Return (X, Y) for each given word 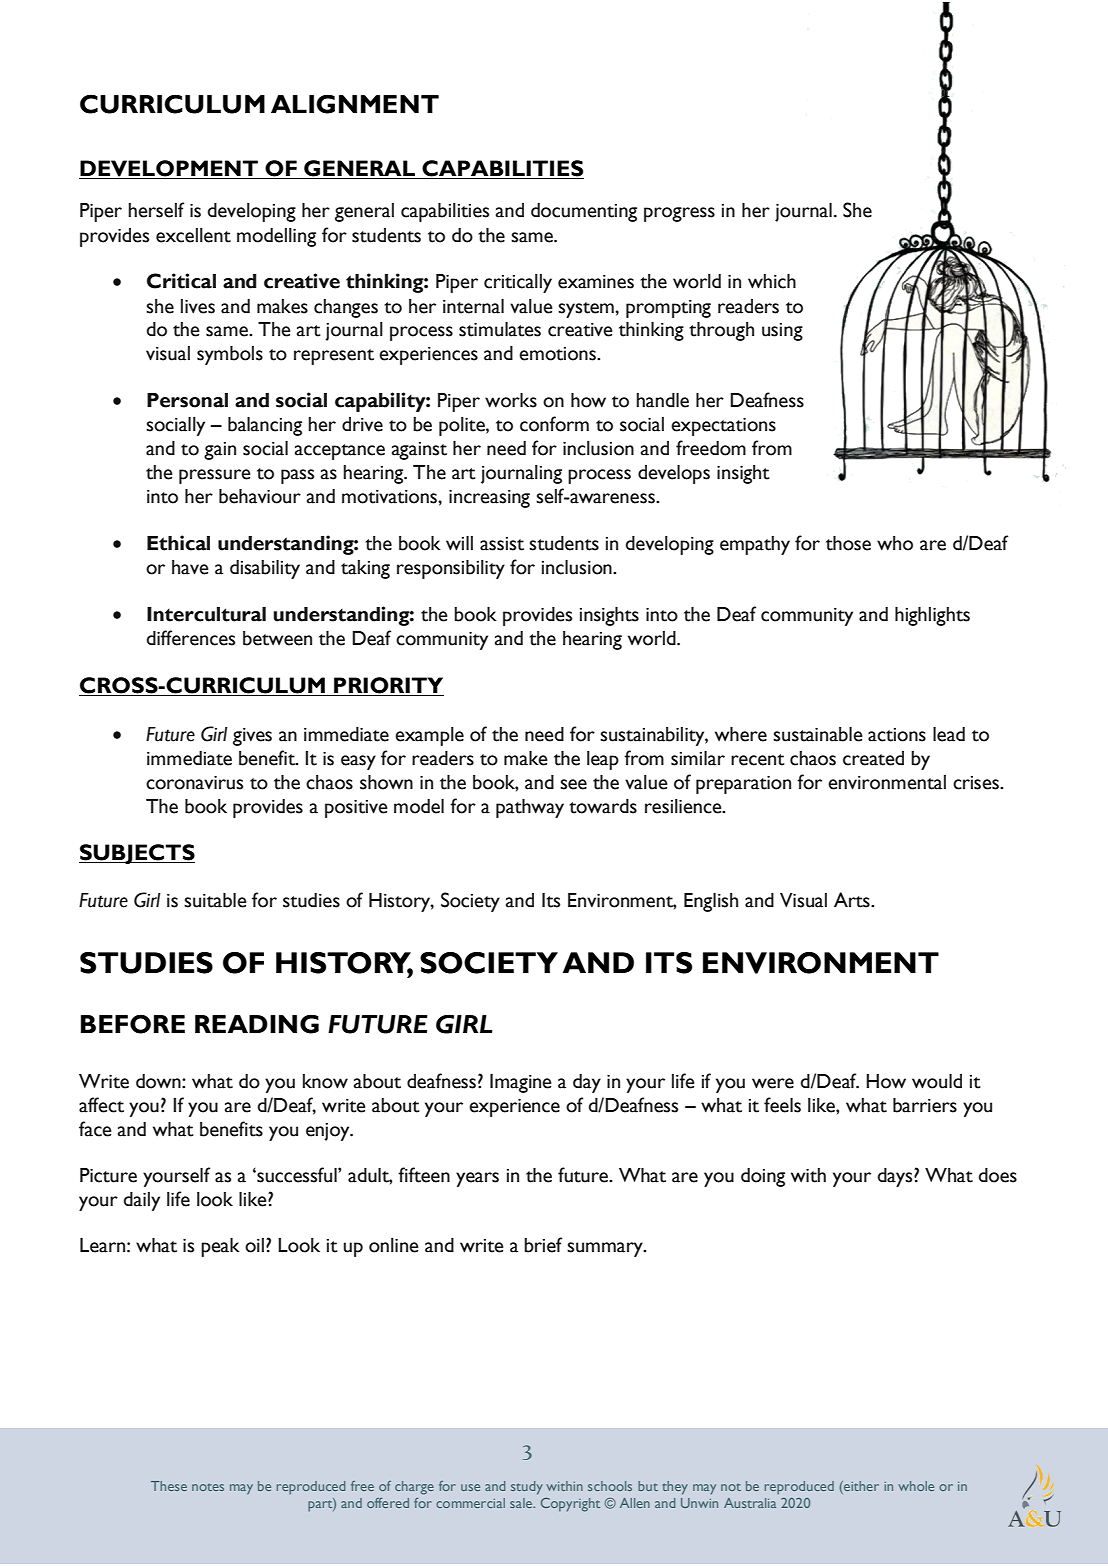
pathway (530, 808)
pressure (215, 476)
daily (142, 1201)
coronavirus (194, 783)
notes (208, 1487)
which (772, 281)
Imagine (521, 1083)
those (848, 543)
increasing (489, 499)
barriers (925, 1105)
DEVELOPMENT (169, 169)
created (873, 758)
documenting (584, 212)
